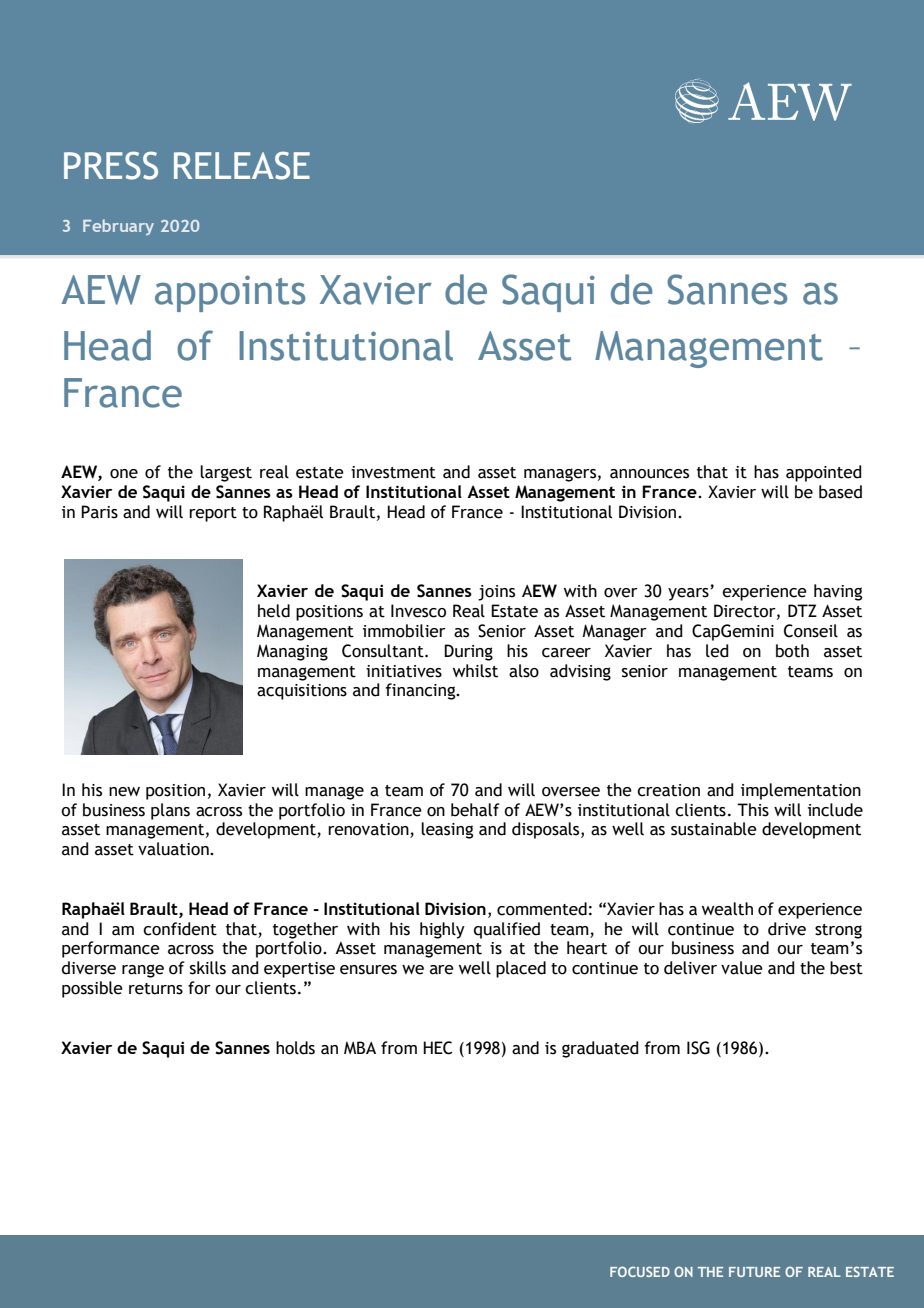 Image resolution: width=924 pixels, height=1308 pixels. What do you see at coordinates (295, 1048) in the screenshot?
I see `holds` at bounding box center [295, 1048].
